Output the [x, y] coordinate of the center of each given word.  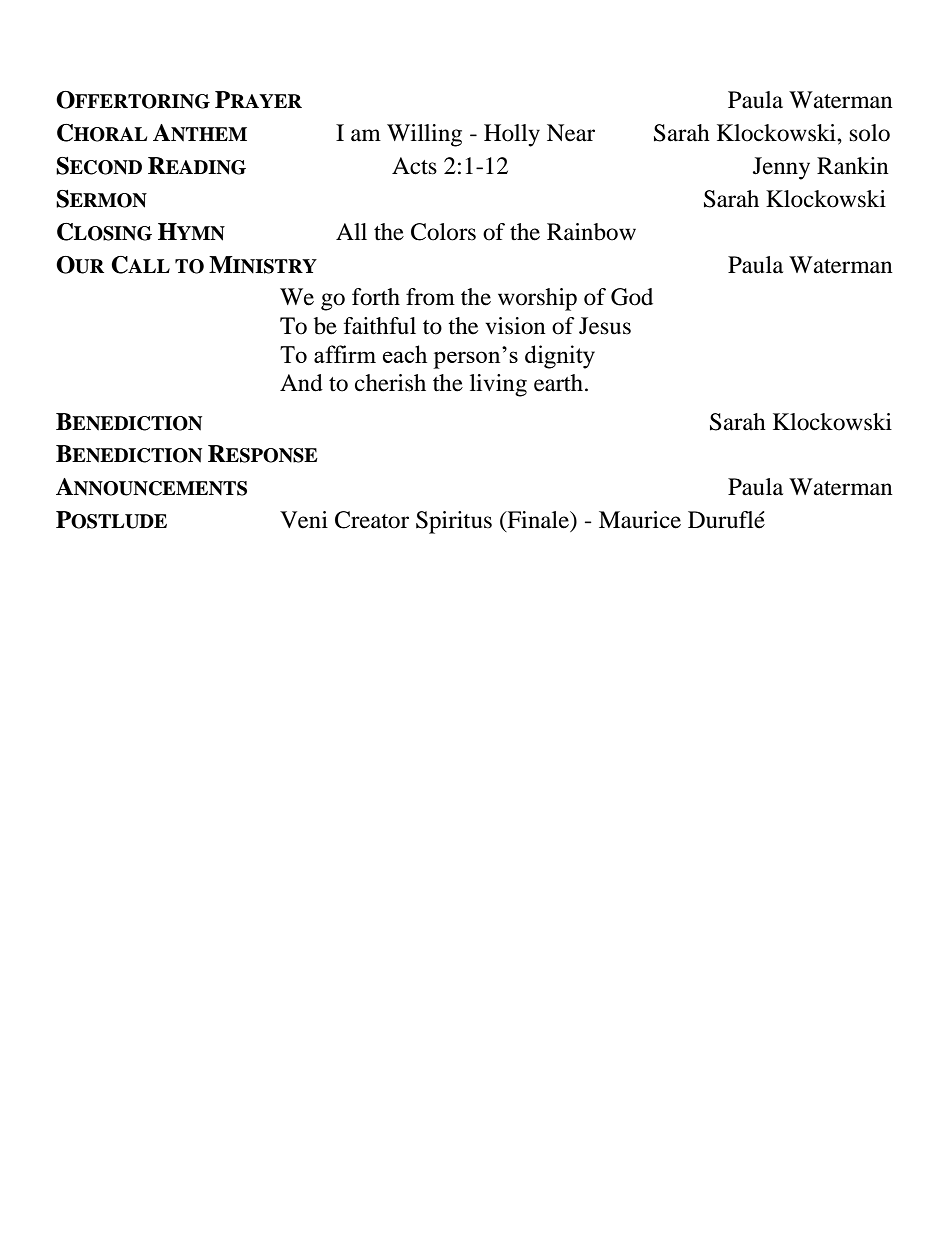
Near [571, 133]
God [632, 297]
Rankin [853, 166]
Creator [372, 520]
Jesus [605, 326]
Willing [424, 135]
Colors [443, 232]
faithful [380, 326]
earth [558, 383]
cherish [390, 383]
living [498, 385]
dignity [560, 357]
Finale [538, 521]
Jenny [781, 168]
